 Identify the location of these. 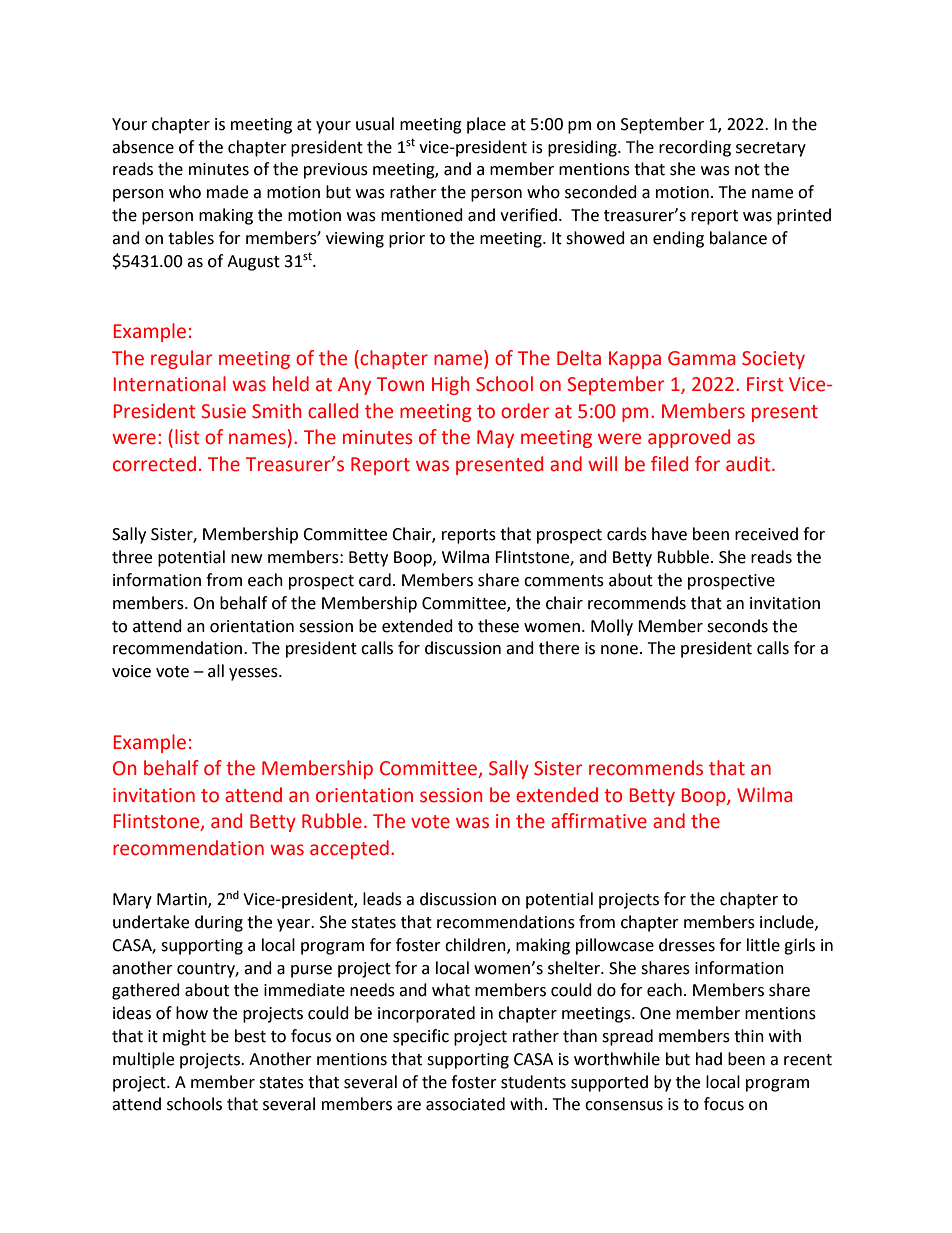
(498, 626).
